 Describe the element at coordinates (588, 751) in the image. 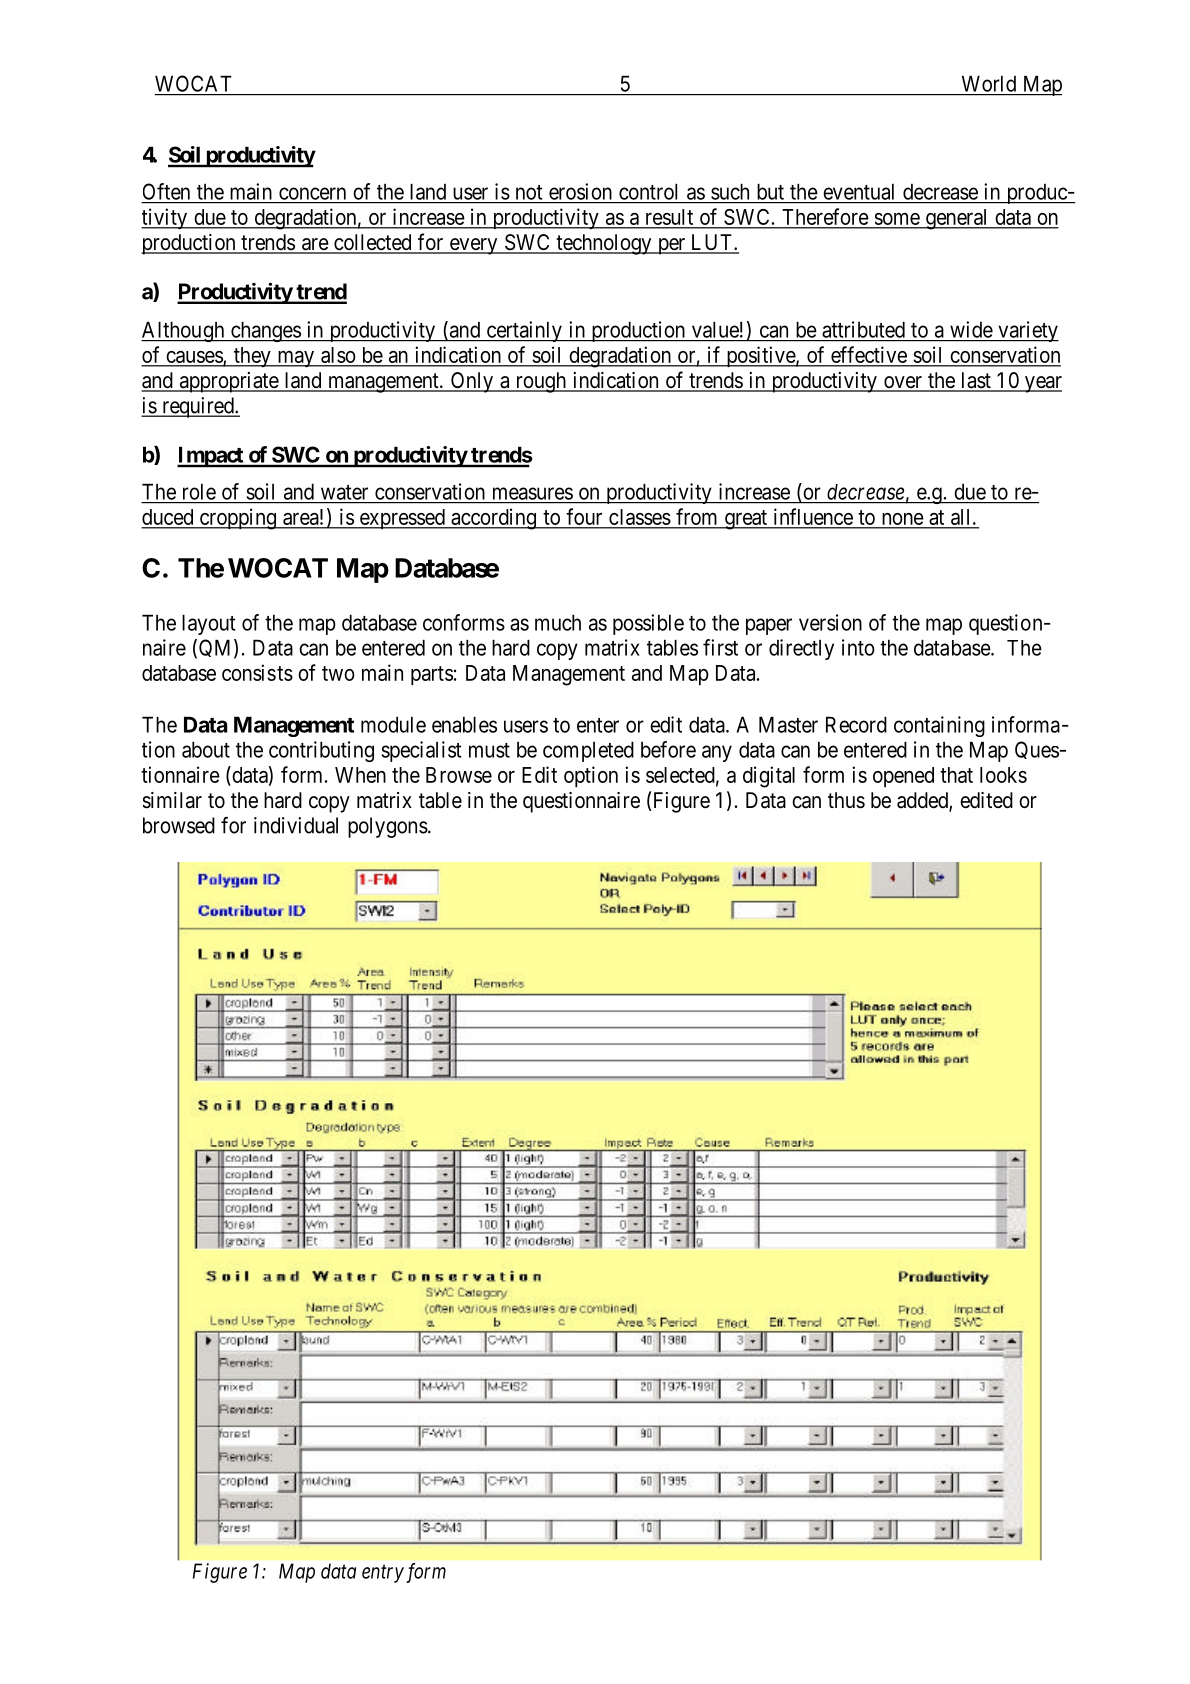

I see `completed` at that location.
